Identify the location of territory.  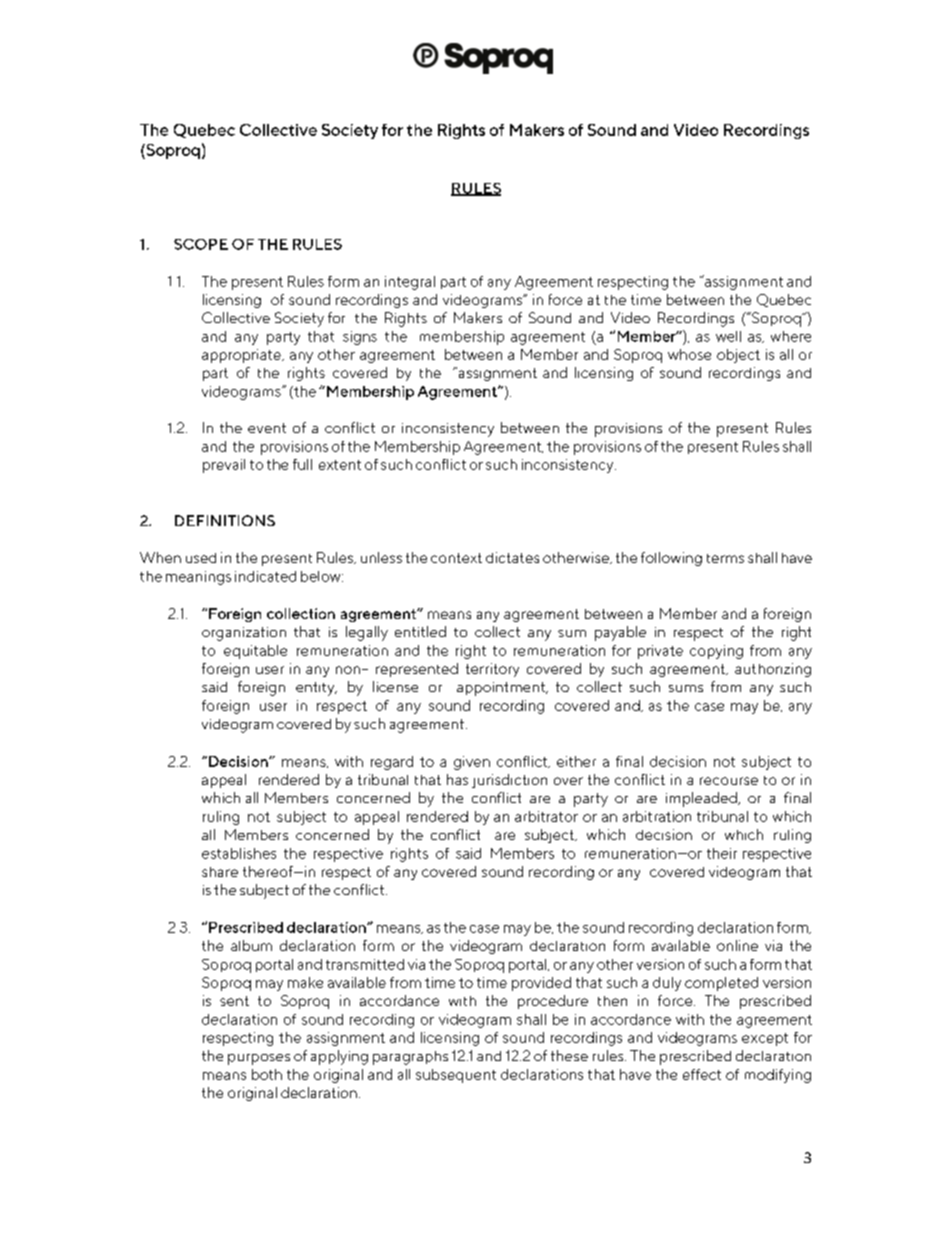
(492, 670).
